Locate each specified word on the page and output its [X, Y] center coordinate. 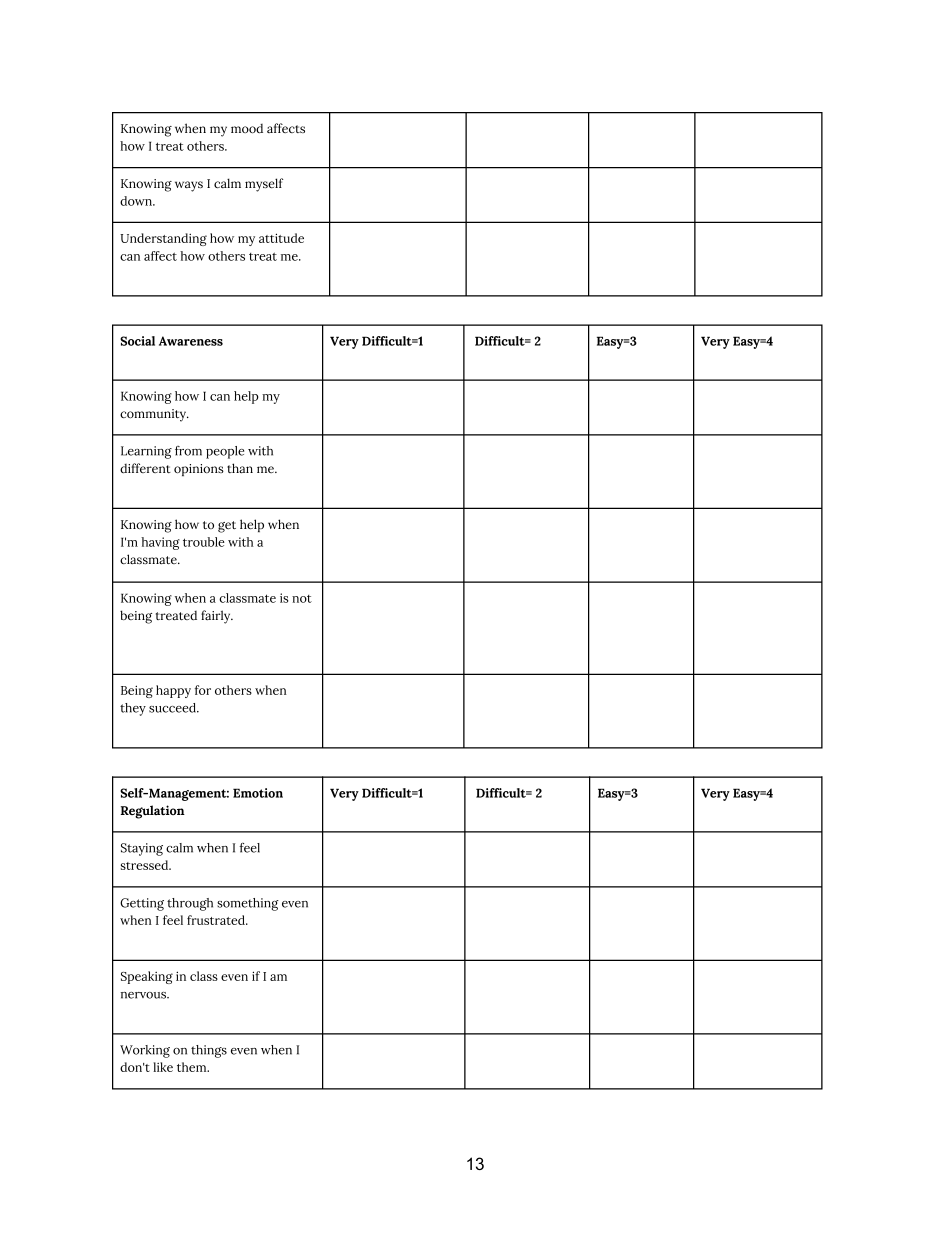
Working [145, 1051]
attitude [281, 238]
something [248, 904]
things [209, 1051]
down [137, 201]
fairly [217, 617]
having [160, 543]
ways [189, 186]
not [302, 599]
